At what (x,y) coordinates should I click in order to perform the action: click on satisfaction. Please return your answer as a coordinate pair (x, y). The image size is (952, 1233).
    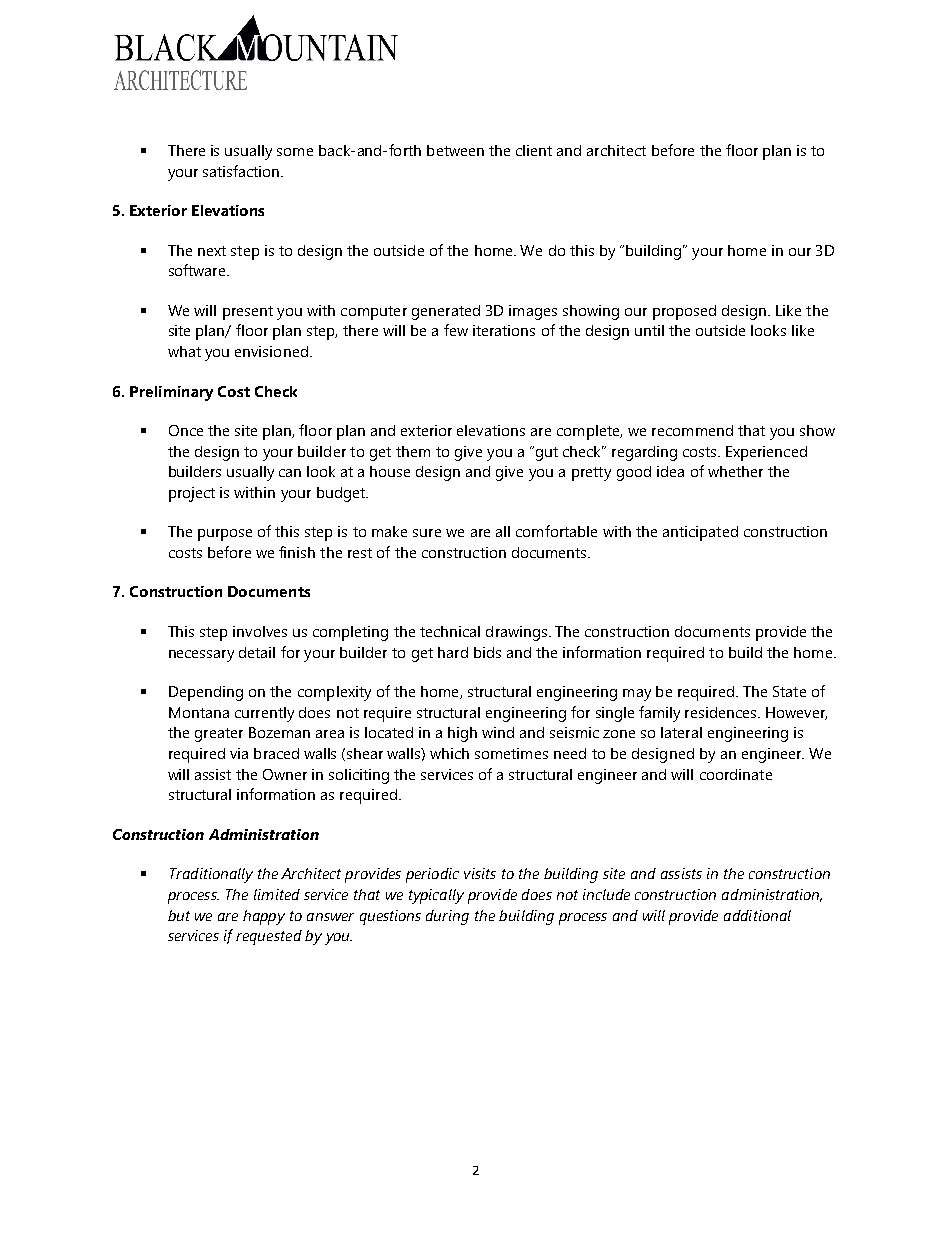
    Looking at the image, I should click on (241, 171).
